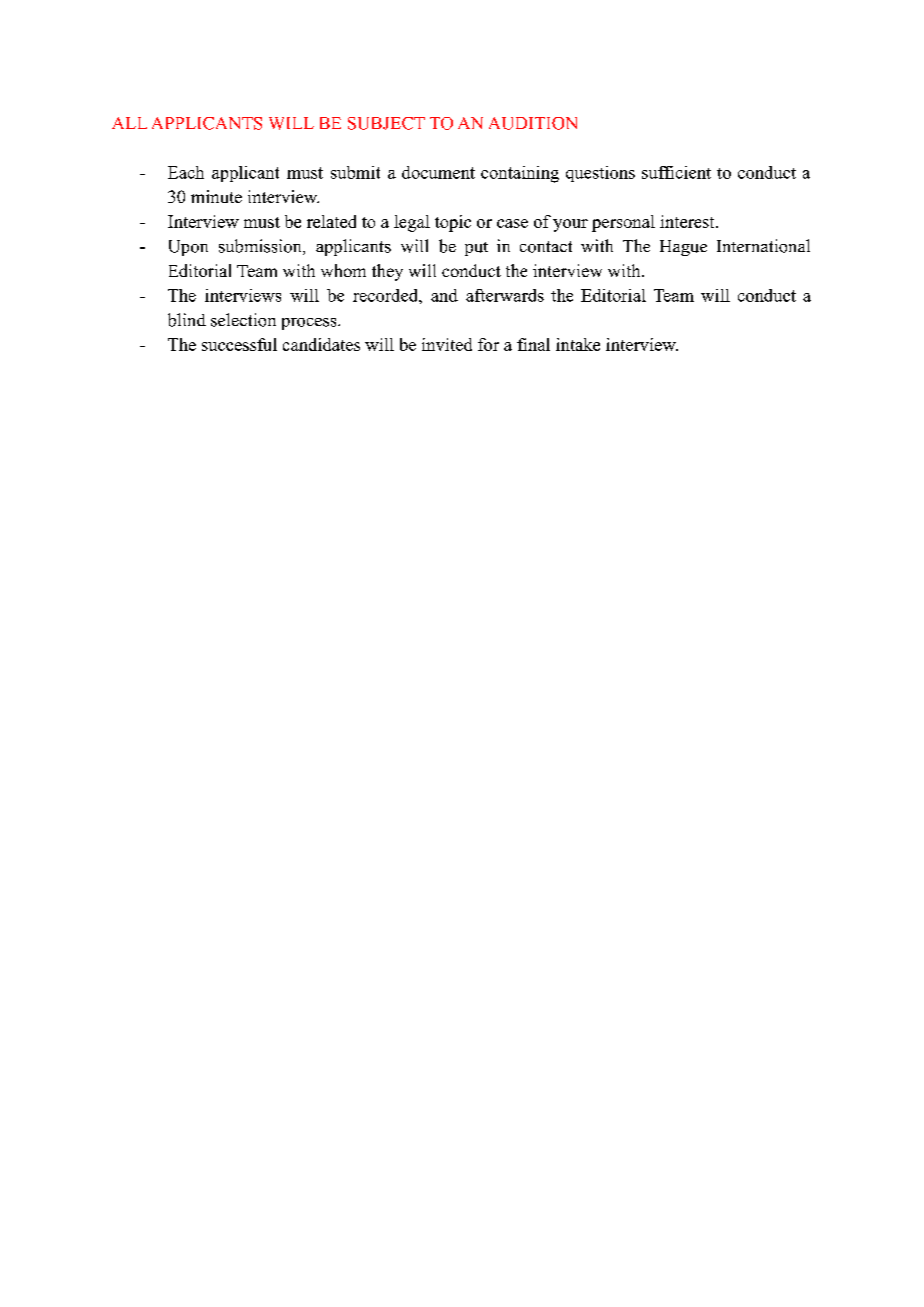 Image resolution: width=924 pixels, height=1307 pixels. I want to click on invited, so click(447, 344).
